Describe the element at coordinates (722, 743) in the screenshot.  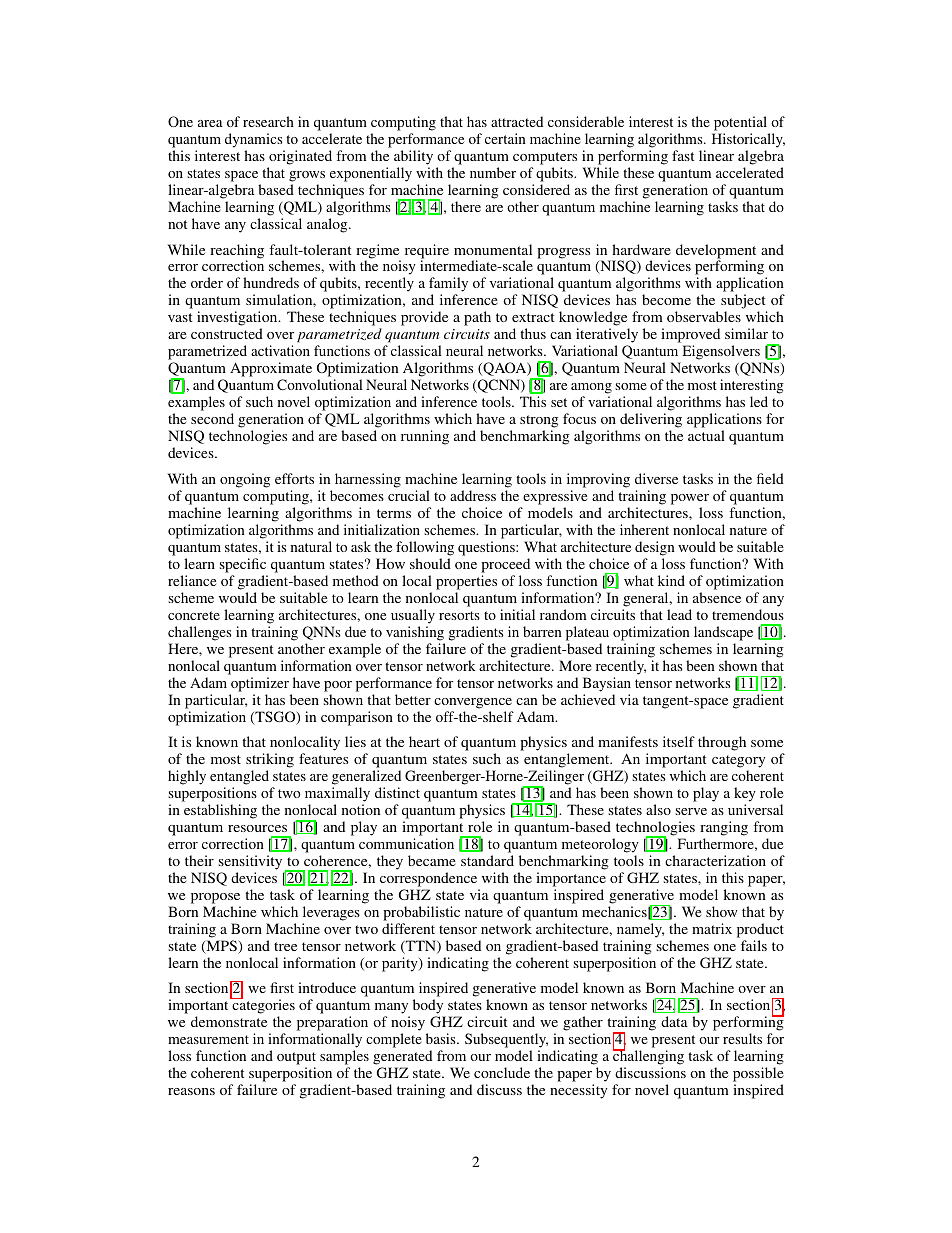
I see `through` at that location.
